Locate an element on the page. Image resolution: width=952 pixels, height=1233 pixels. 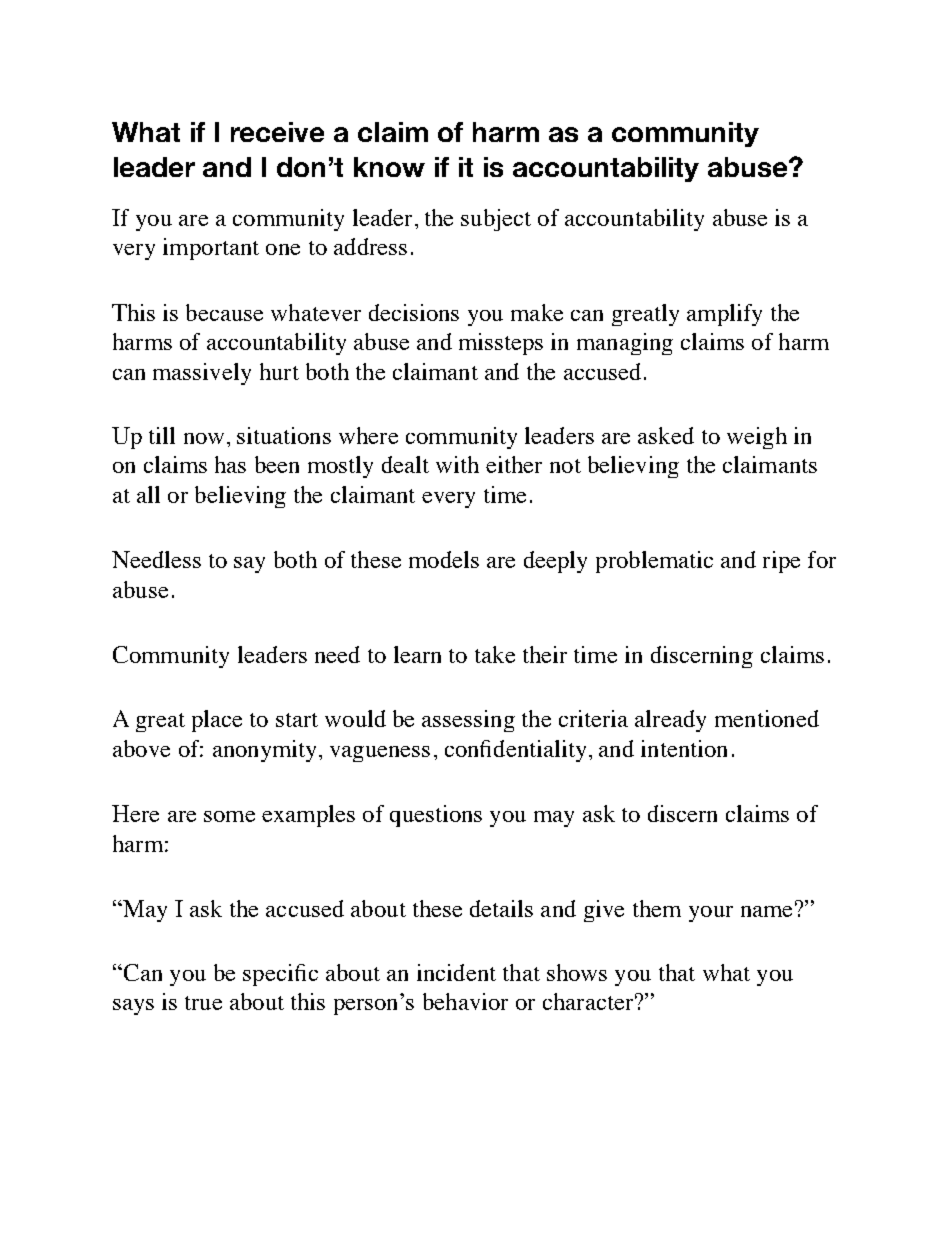
receive is located at coordinates (277, 132).
